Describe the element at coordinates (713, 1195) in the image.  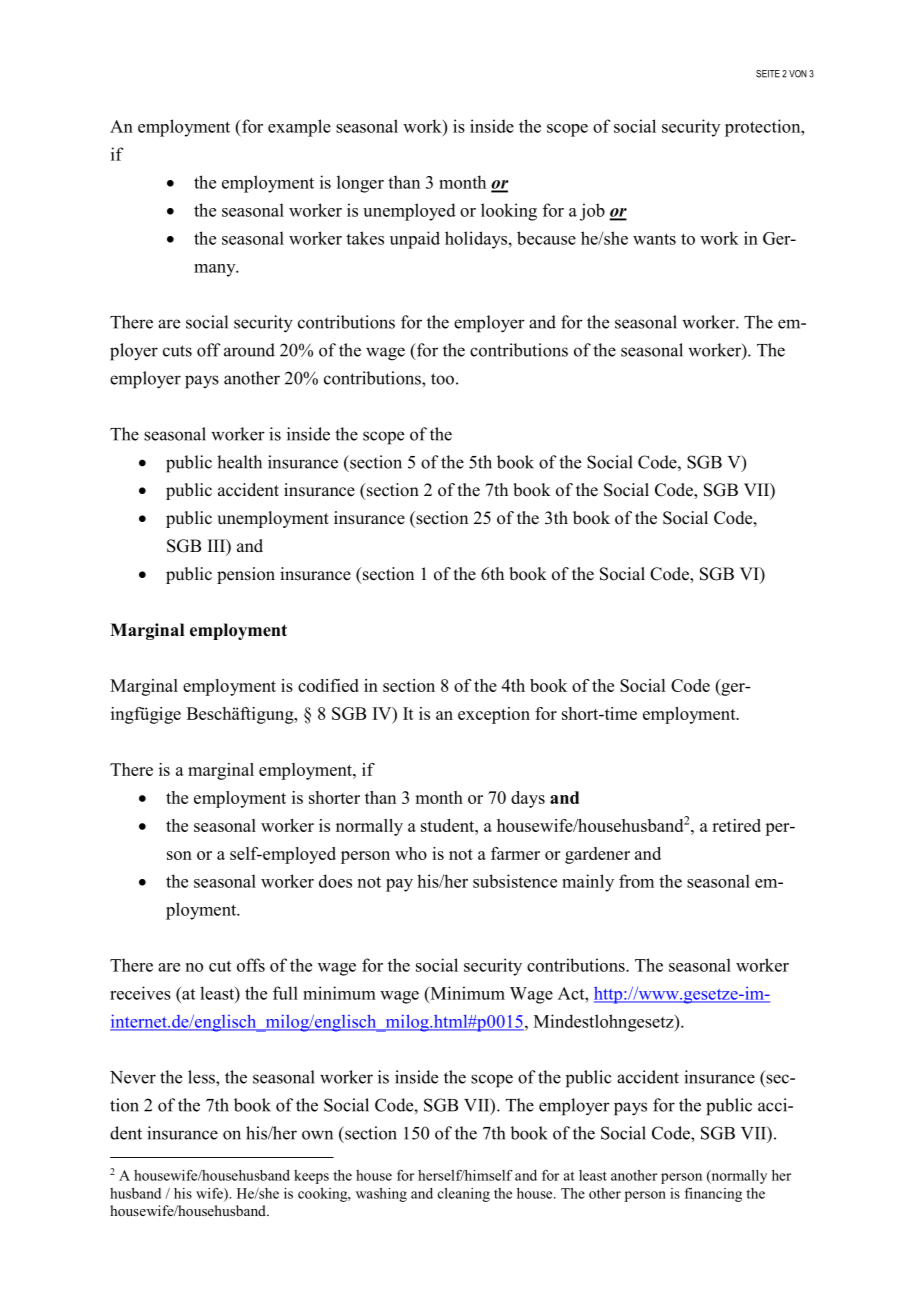
I see `financing` at that location.
